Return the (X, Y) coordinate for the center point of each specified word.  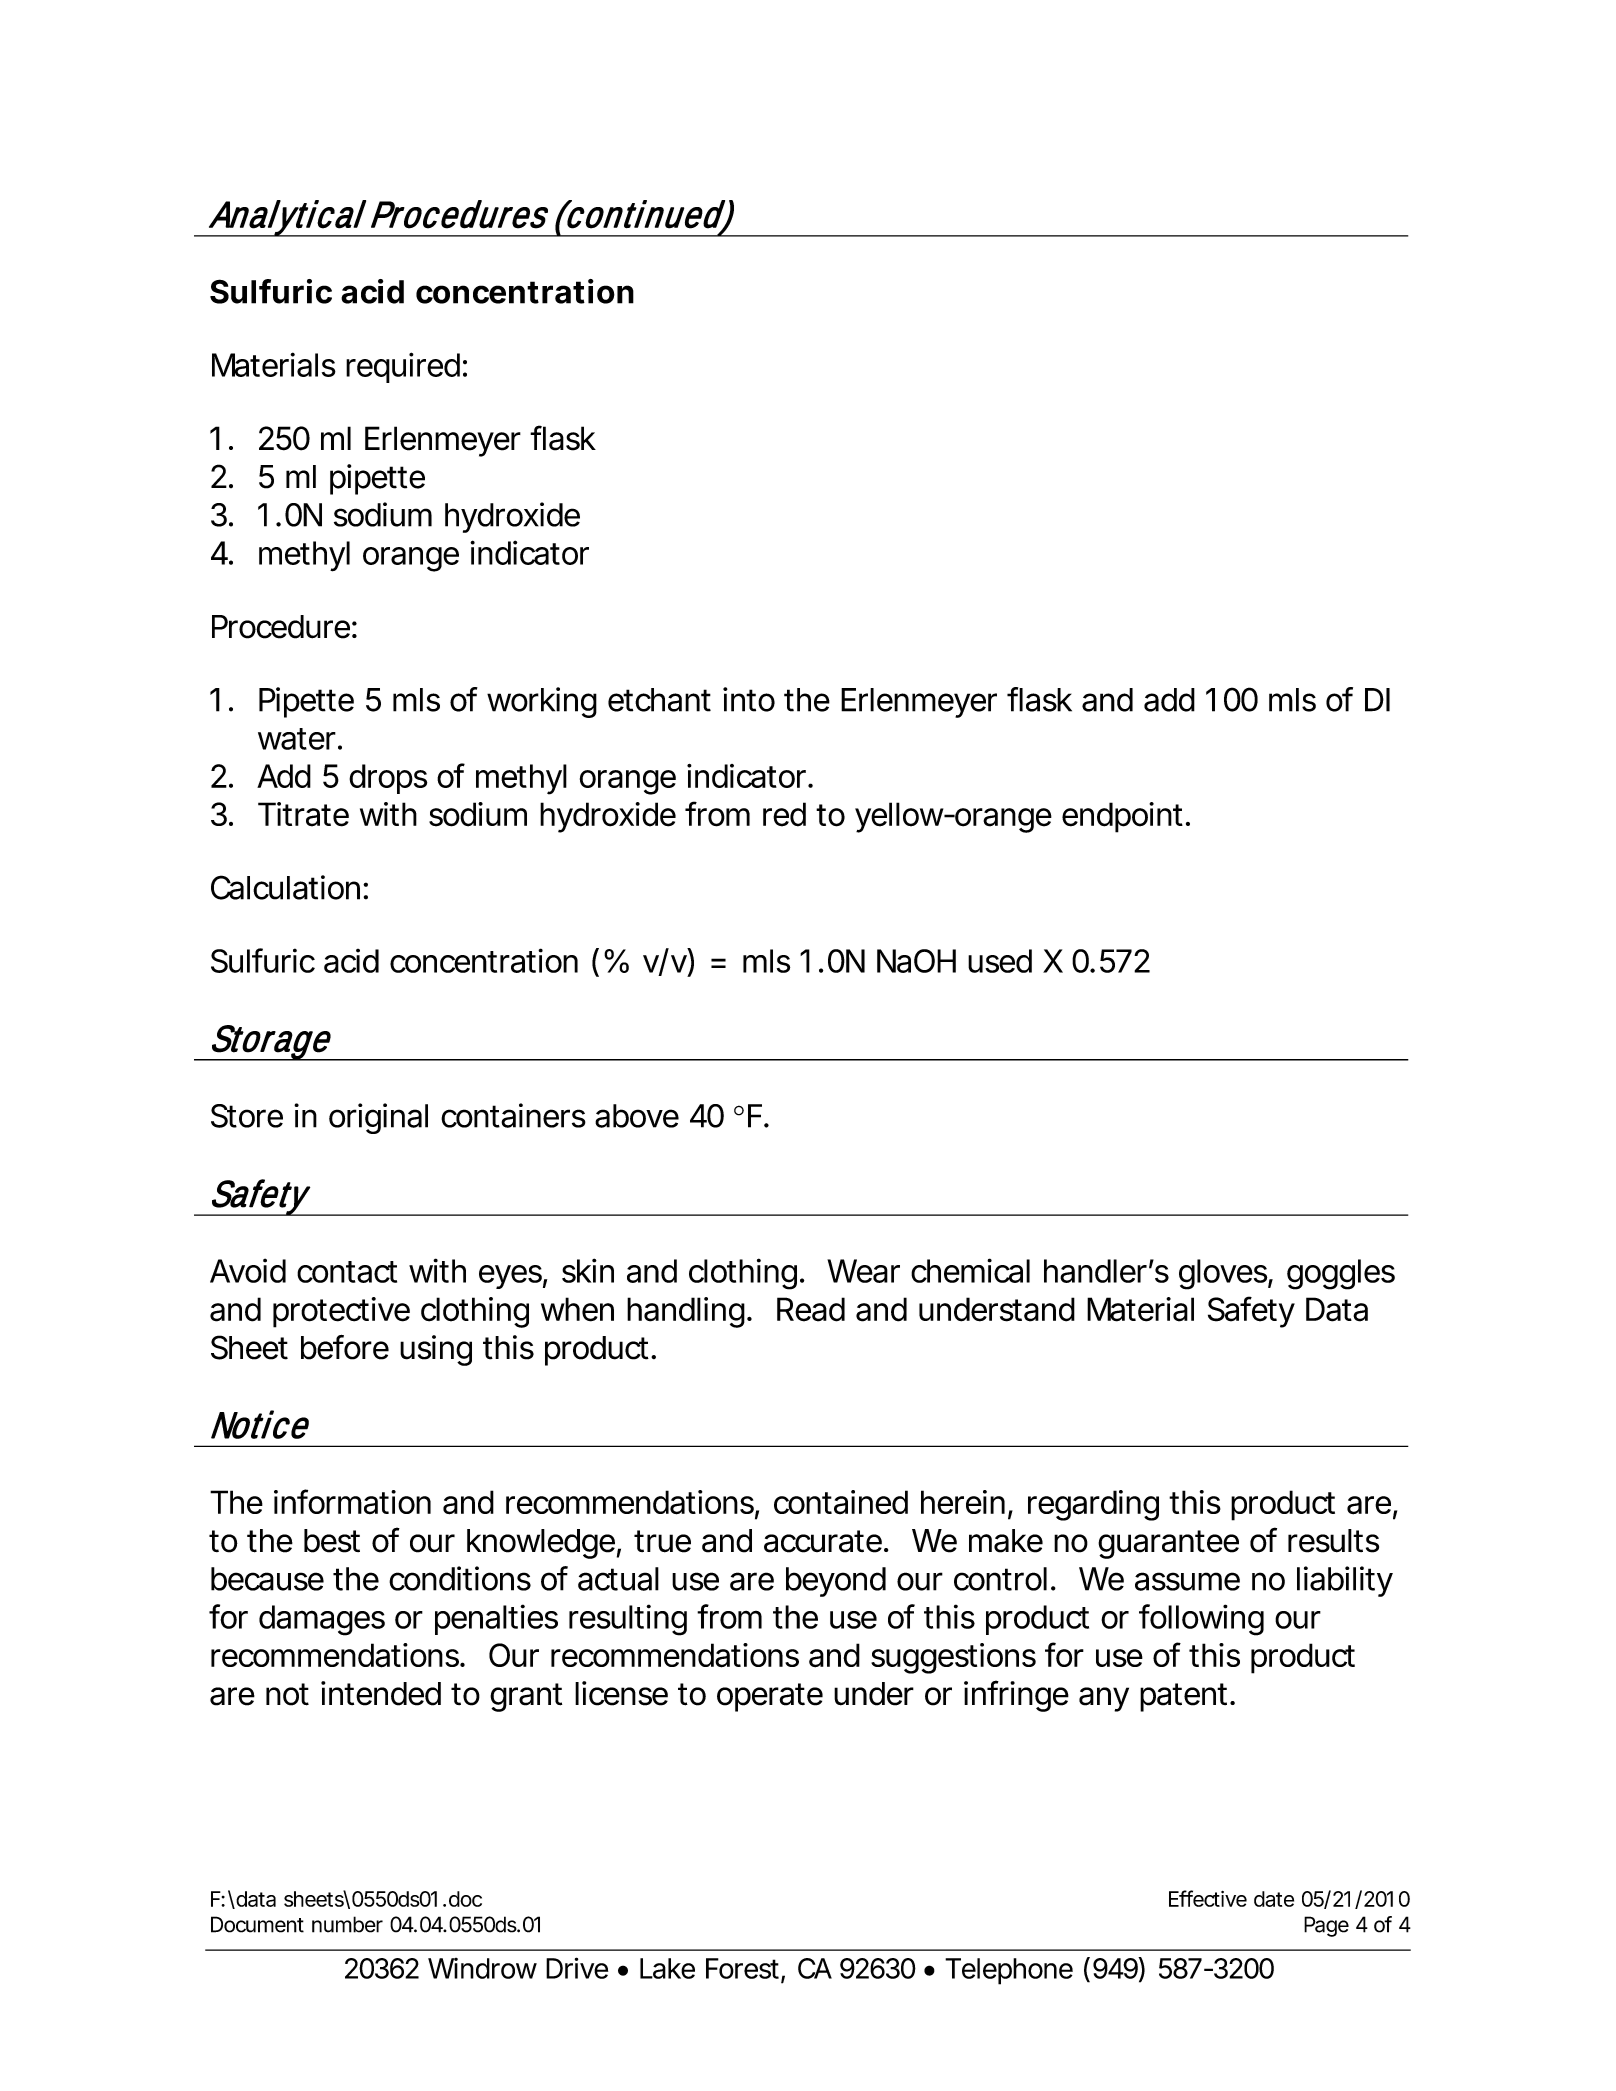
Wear (863, 1271)
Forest (742, 1968)
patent (1183, 1697)
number (347, 1924)
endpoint (1122, 817)
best (332, 1541)
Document (257, 1924)
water (297, 739)
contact (347, 1272)
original (378, 1118)
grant (526, 1697)
